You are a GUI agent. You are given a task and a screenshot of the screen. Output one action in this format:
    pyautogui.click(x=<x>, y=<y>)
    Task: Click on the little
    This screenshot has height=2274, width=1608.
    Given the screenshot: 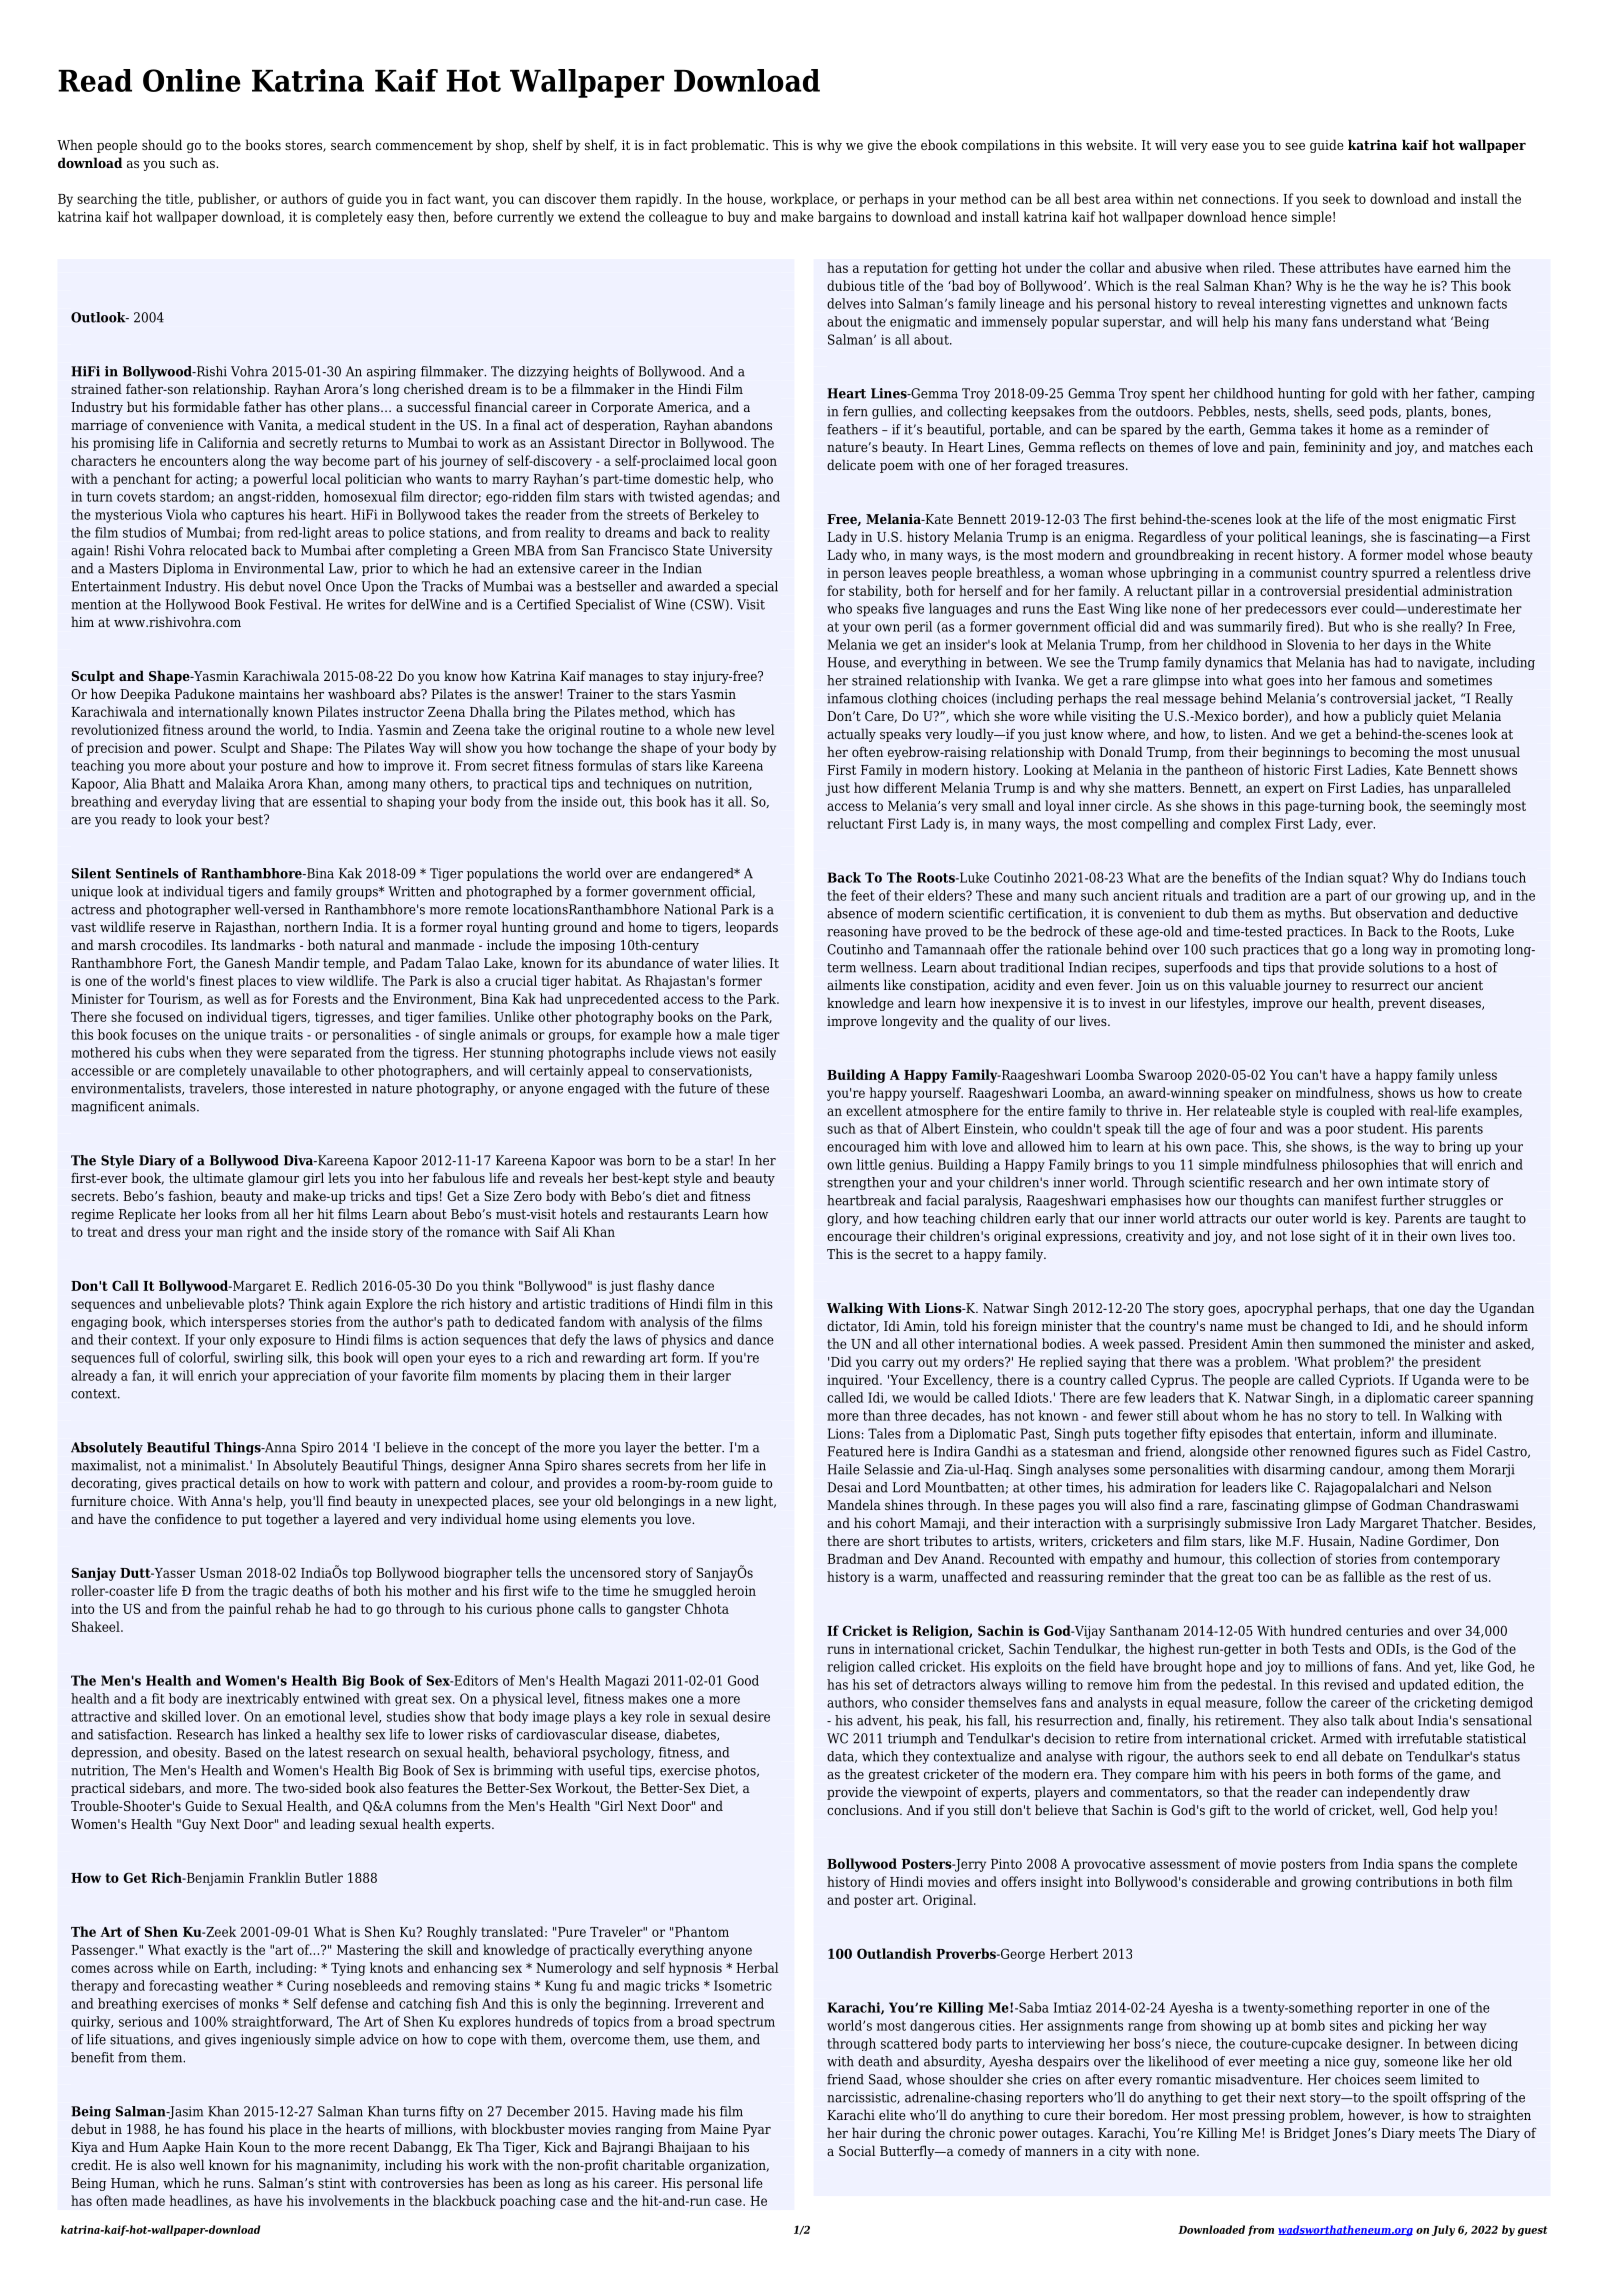 What is the action you would take?
    pyautogui.click(x=871, y=1164)
